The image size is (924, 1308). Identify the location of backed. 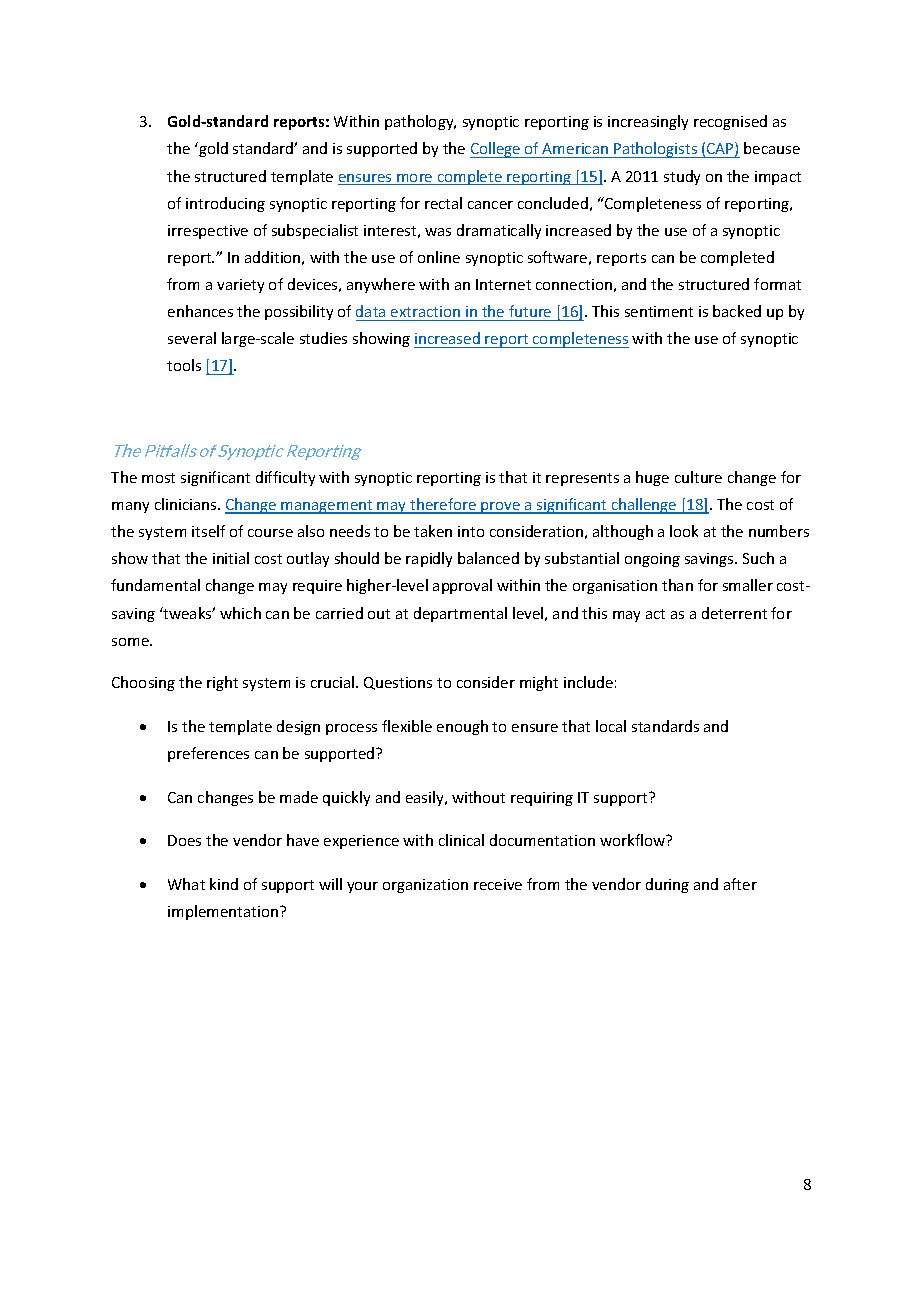
(737, 311).
